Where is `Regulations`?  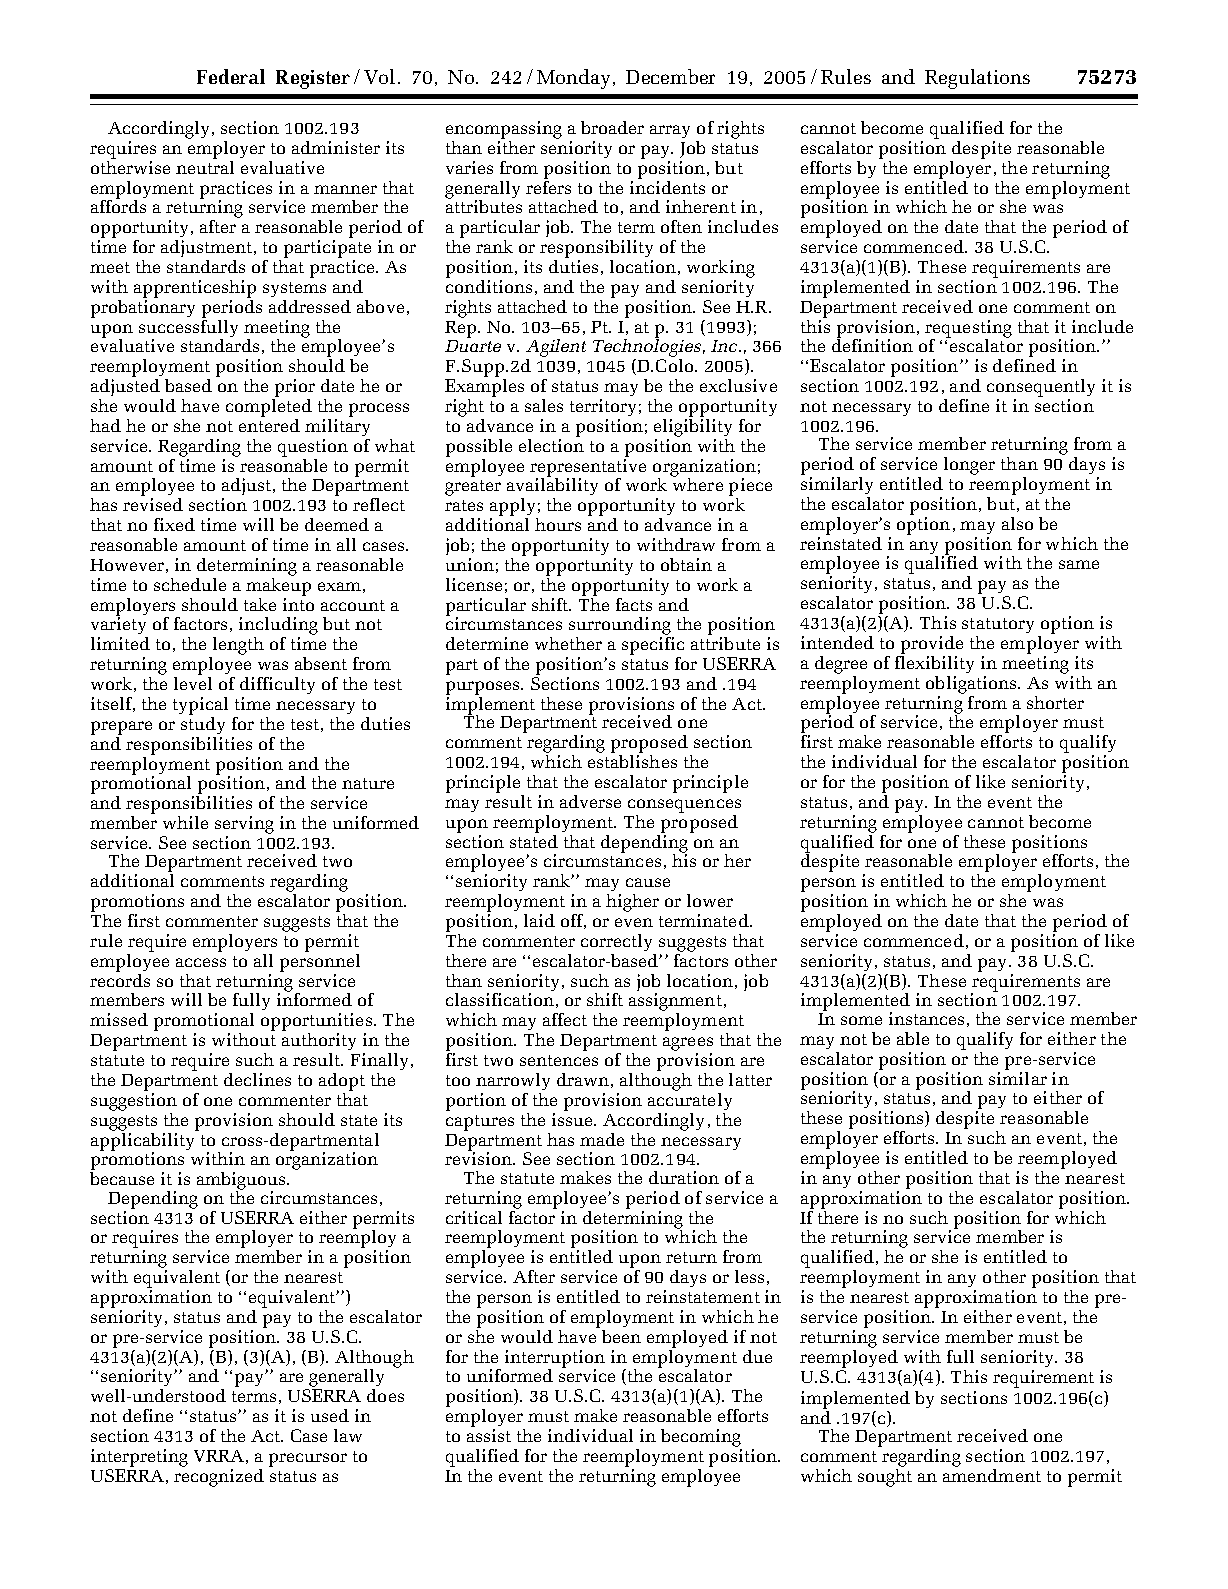 Regulations is located at coordinates (977, 79).
